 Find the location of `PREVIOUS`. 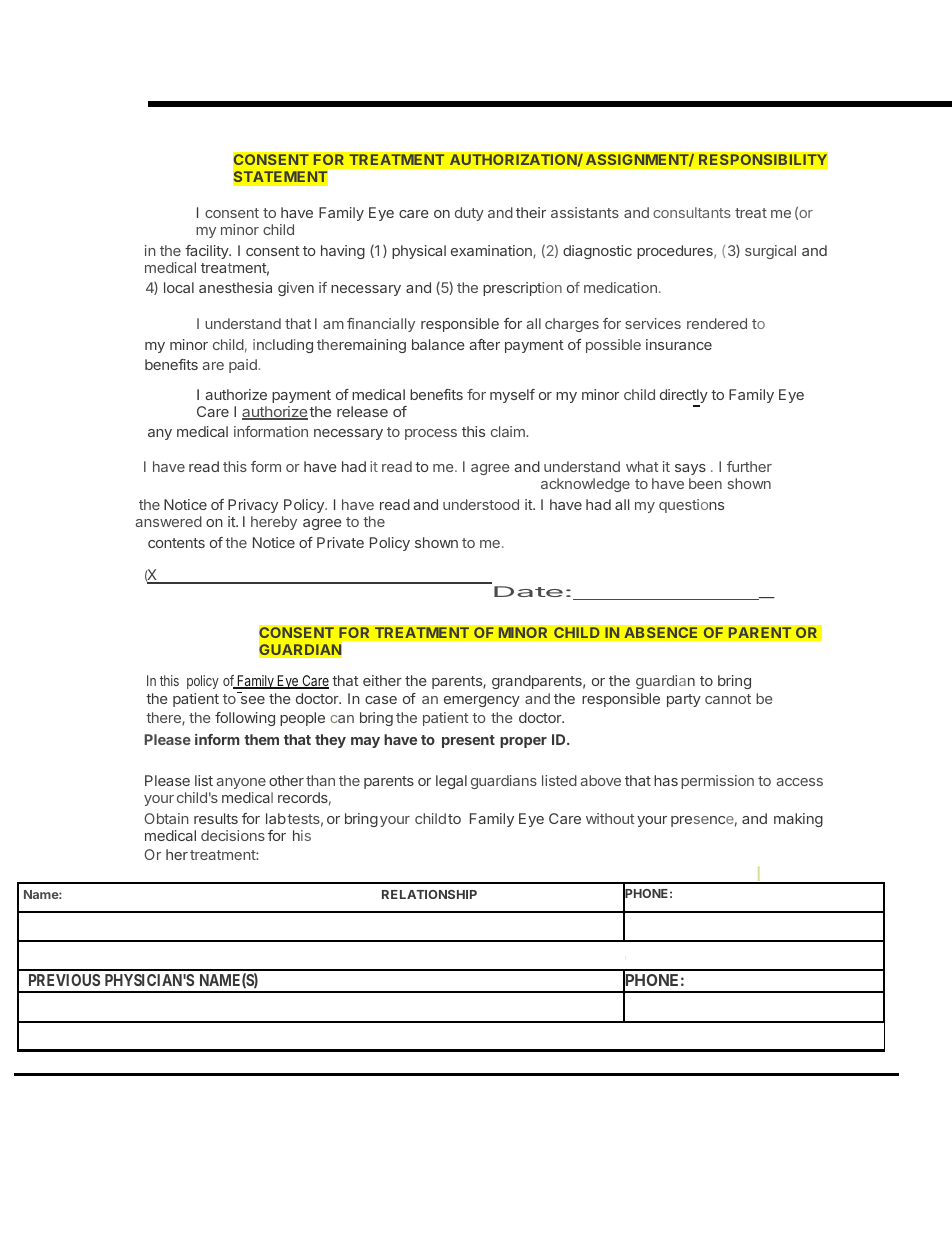

PREVIOUS is located at coordinates (64, 980).
